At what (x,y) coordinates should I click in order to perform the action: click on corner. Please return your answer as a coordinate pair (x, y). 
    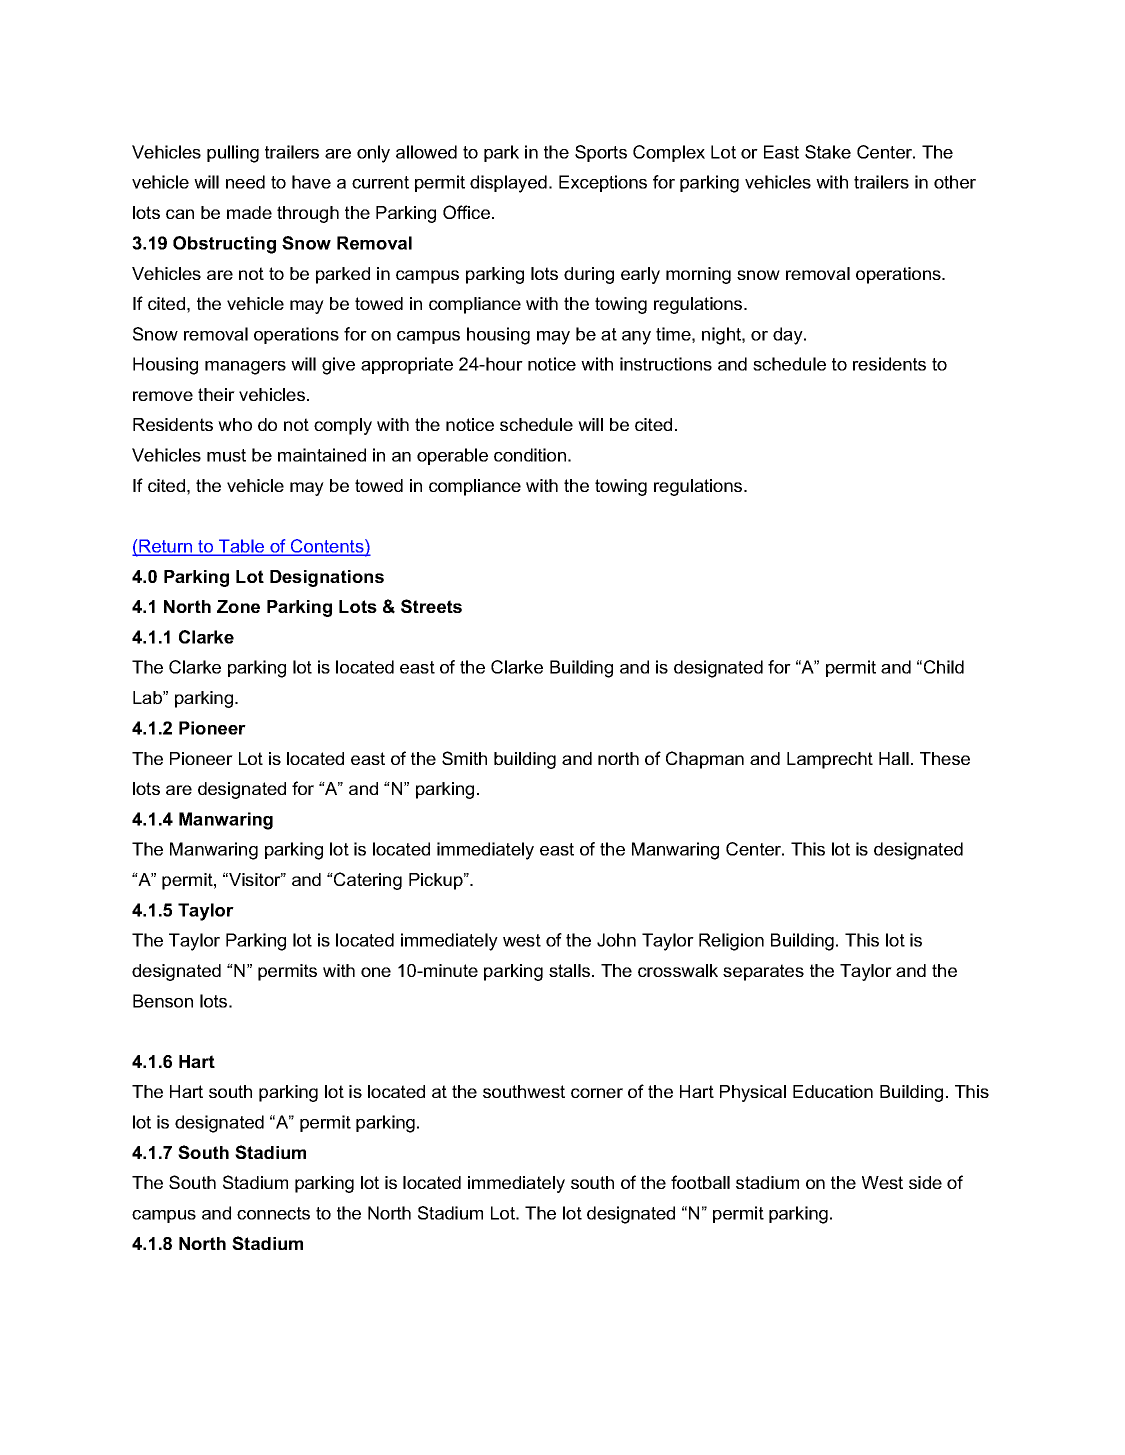
    Looking at the image, I should click on (597, 1093).
